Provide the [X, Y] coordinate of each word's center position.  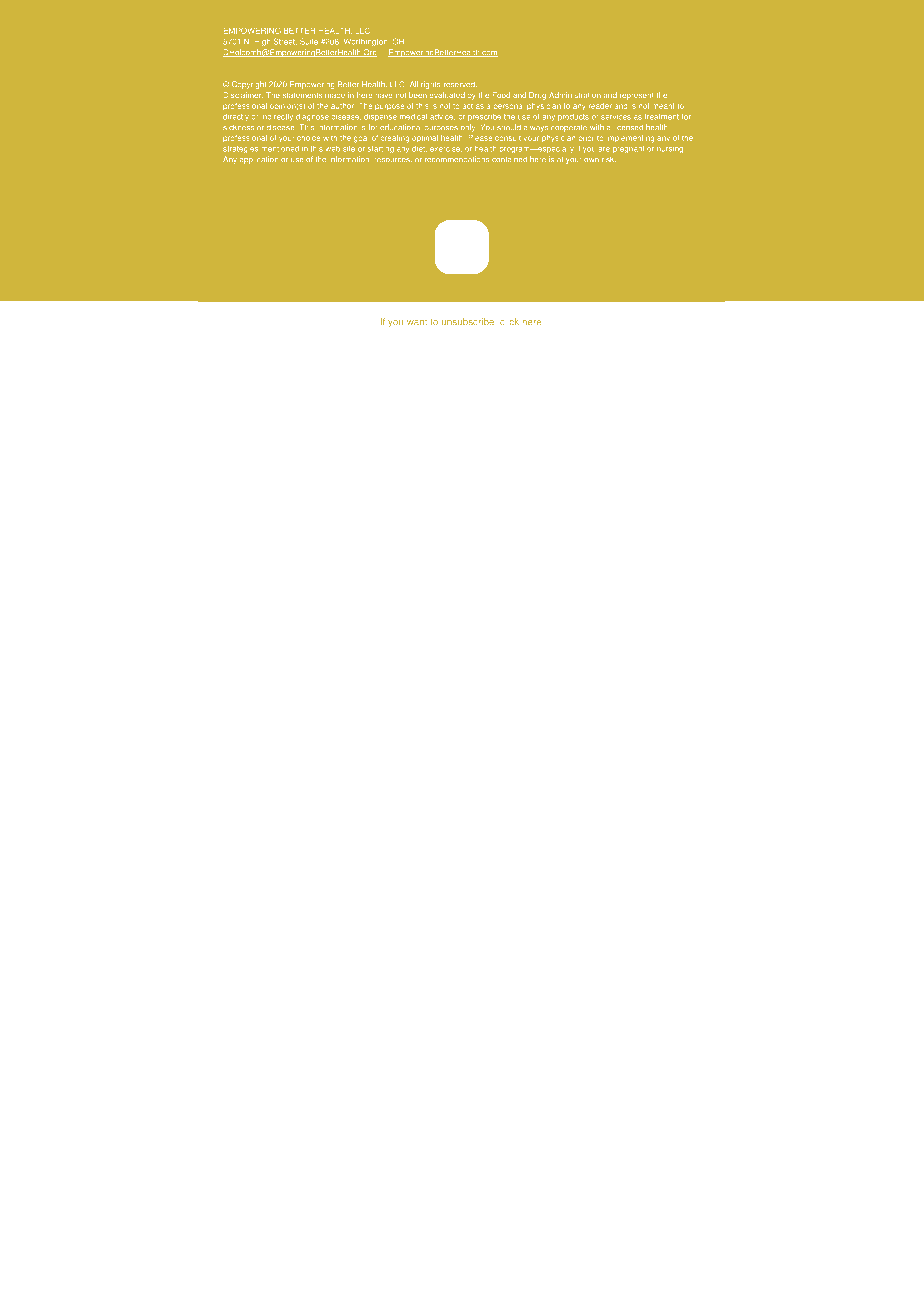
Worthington [365, 42]
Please [480, 138]
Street [285, 41]
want [417, 322]
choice [308, 138]
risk [609, 159]
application [259, 160]
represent [636, 96]
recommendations [457, 159]
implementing [631, 139]
